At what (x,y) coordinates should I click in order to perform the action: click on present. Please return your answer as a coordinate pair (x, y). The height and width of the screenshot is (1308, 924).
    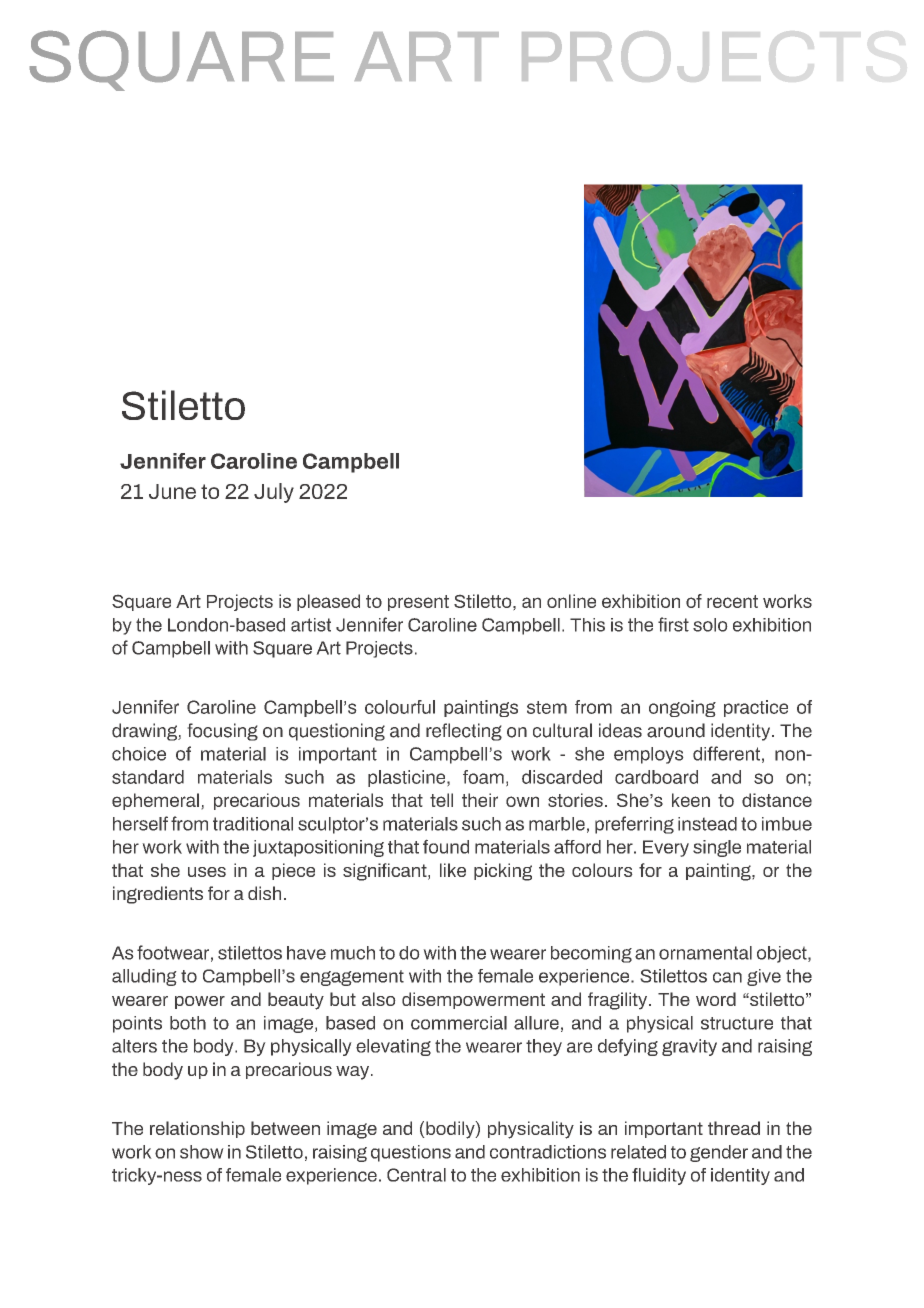
    Looking at the image, I should click on (418, 603).
